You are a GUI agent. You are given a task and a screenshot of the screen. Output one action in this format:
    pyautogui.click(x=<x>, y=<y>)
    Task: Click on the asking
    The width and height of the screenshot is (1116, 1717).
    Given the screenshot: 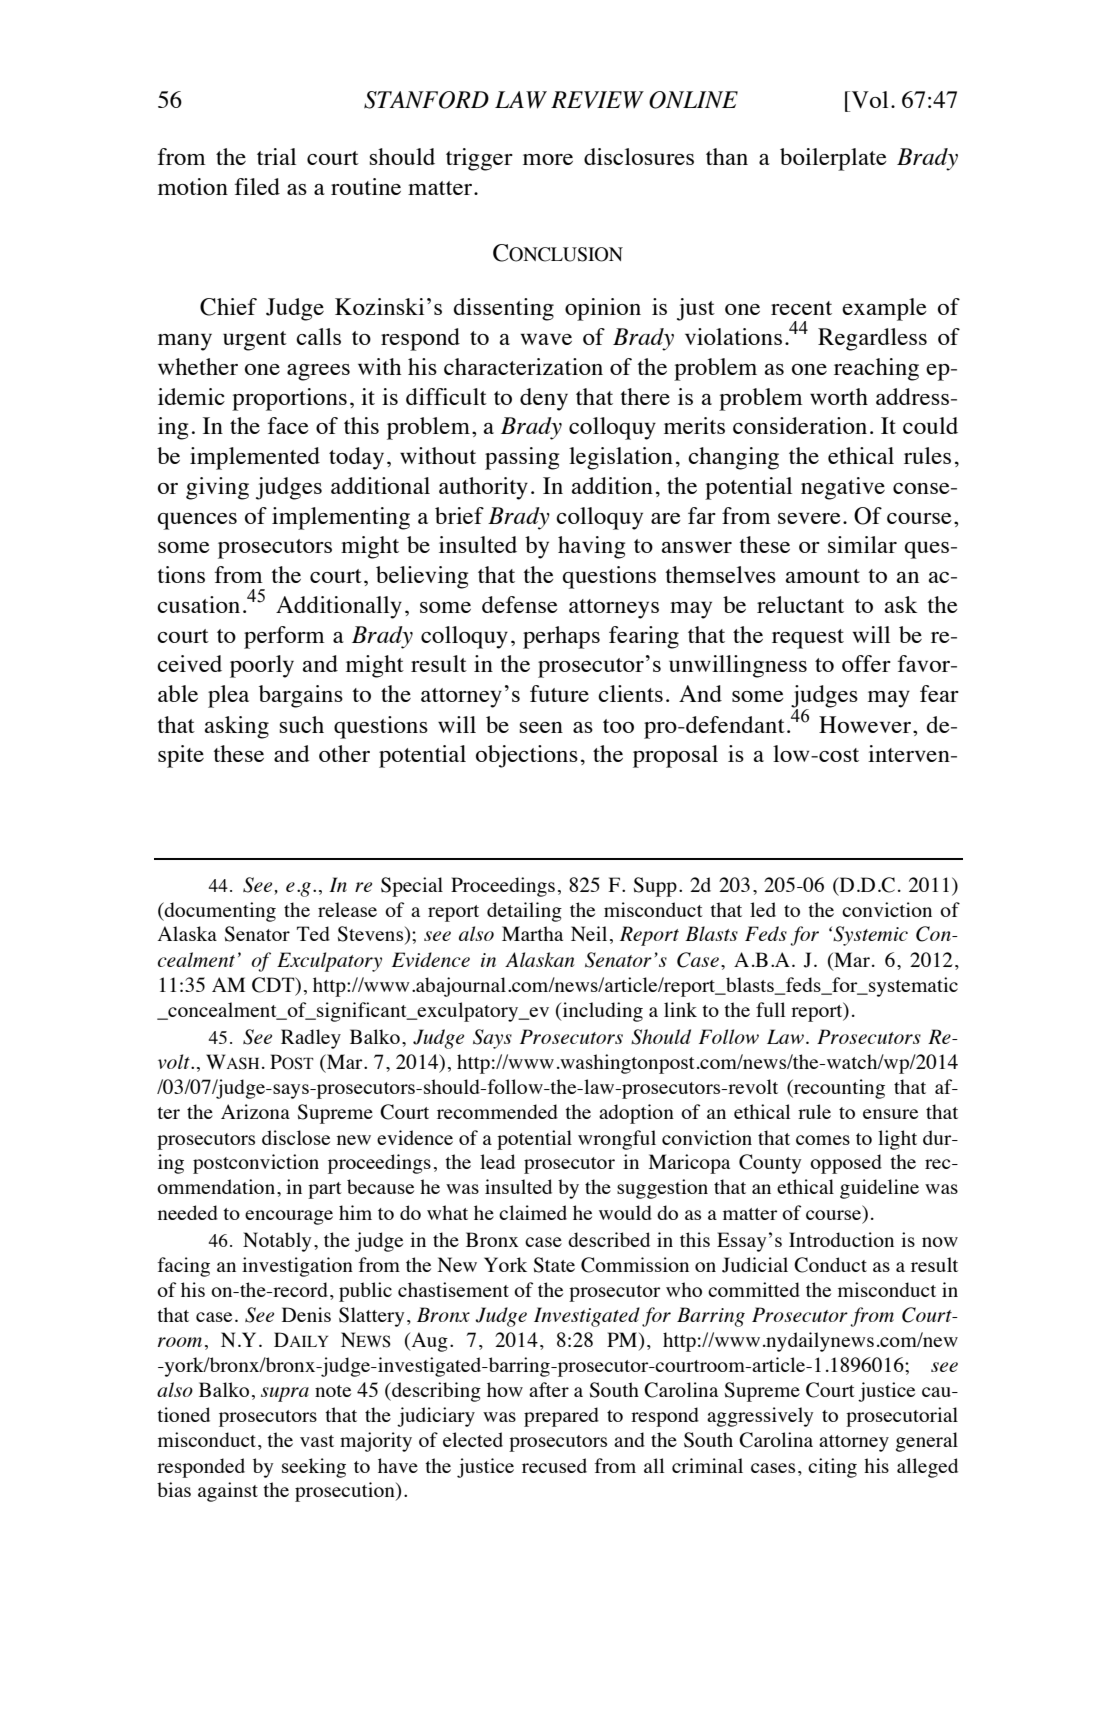 What is the action you would take?
    pyautogui.click(x=236, y=727)
